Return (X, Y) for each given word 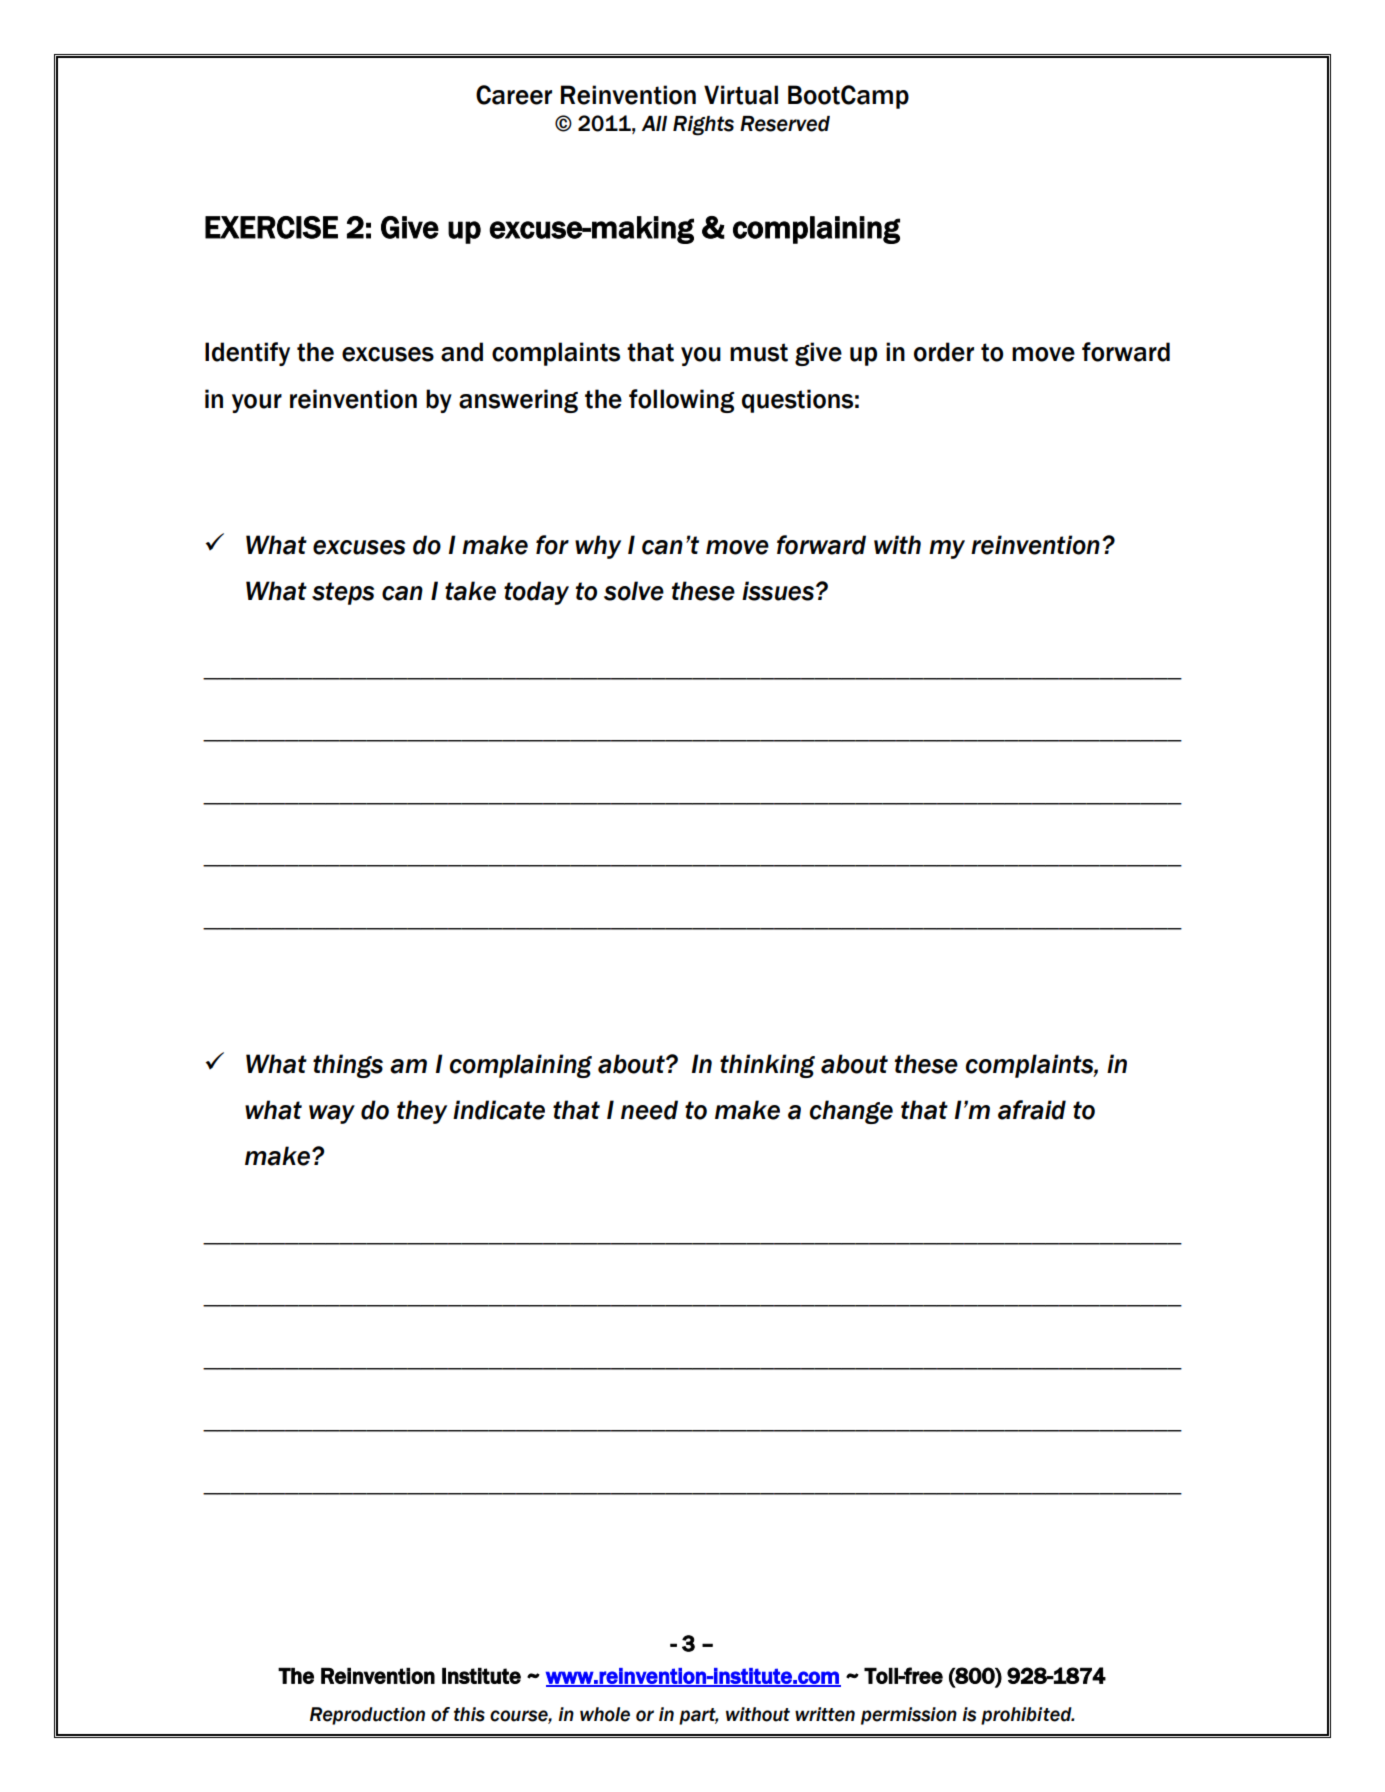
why (598, 547)
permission (909, 1716)
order (944, 352)
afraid (1032, 1110)
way (332, 1114)
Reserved (785, 124)
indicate (499, 1110)
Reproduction (367, 1716)
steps (343, 593)
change (851, 1112)
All (654, 123)
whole (605, 1714)
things (348, 1066)
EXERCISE (271, 227)
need (649, 1110)
